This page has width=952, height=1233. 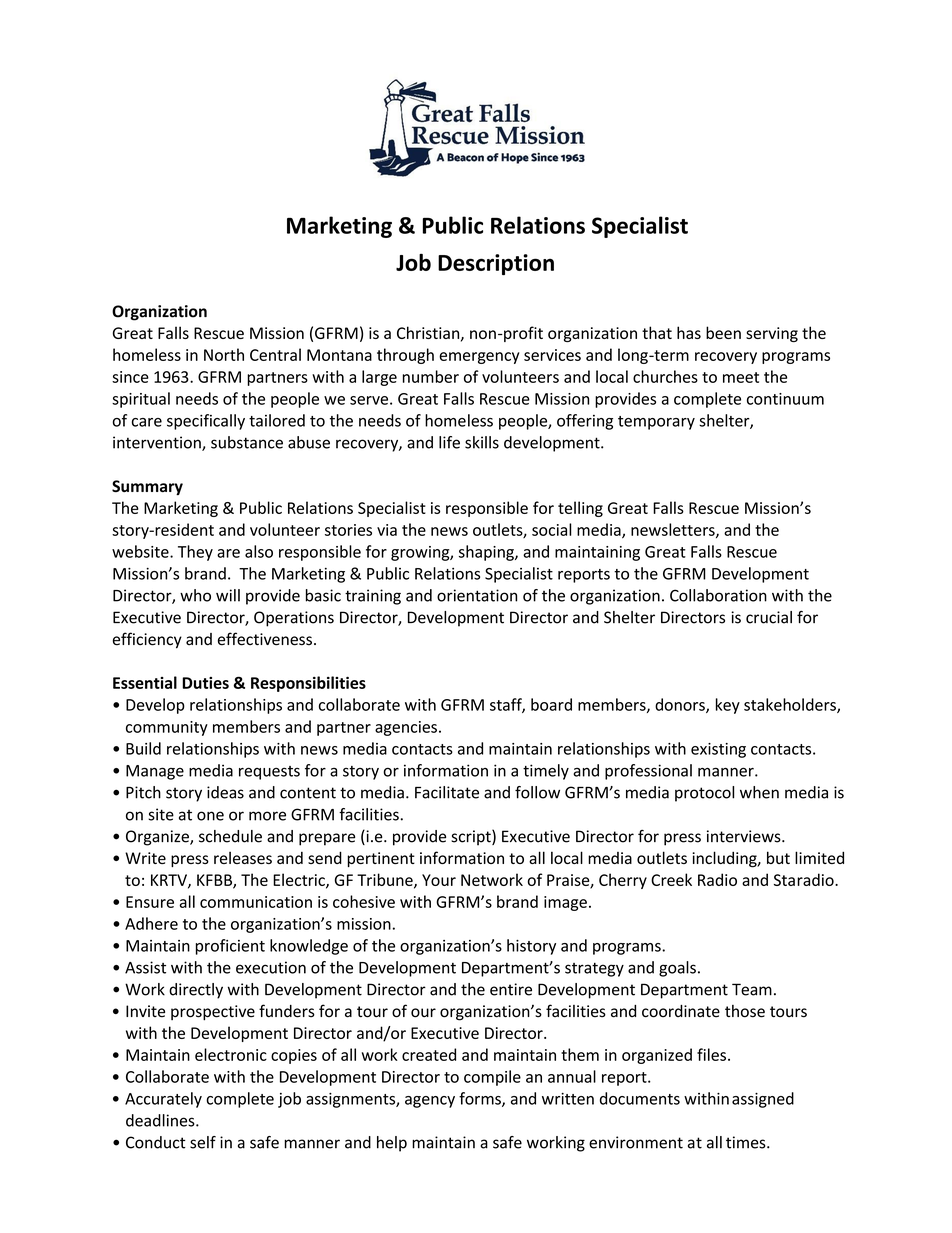 I want to click on meet, so click(x=741, y=377).
